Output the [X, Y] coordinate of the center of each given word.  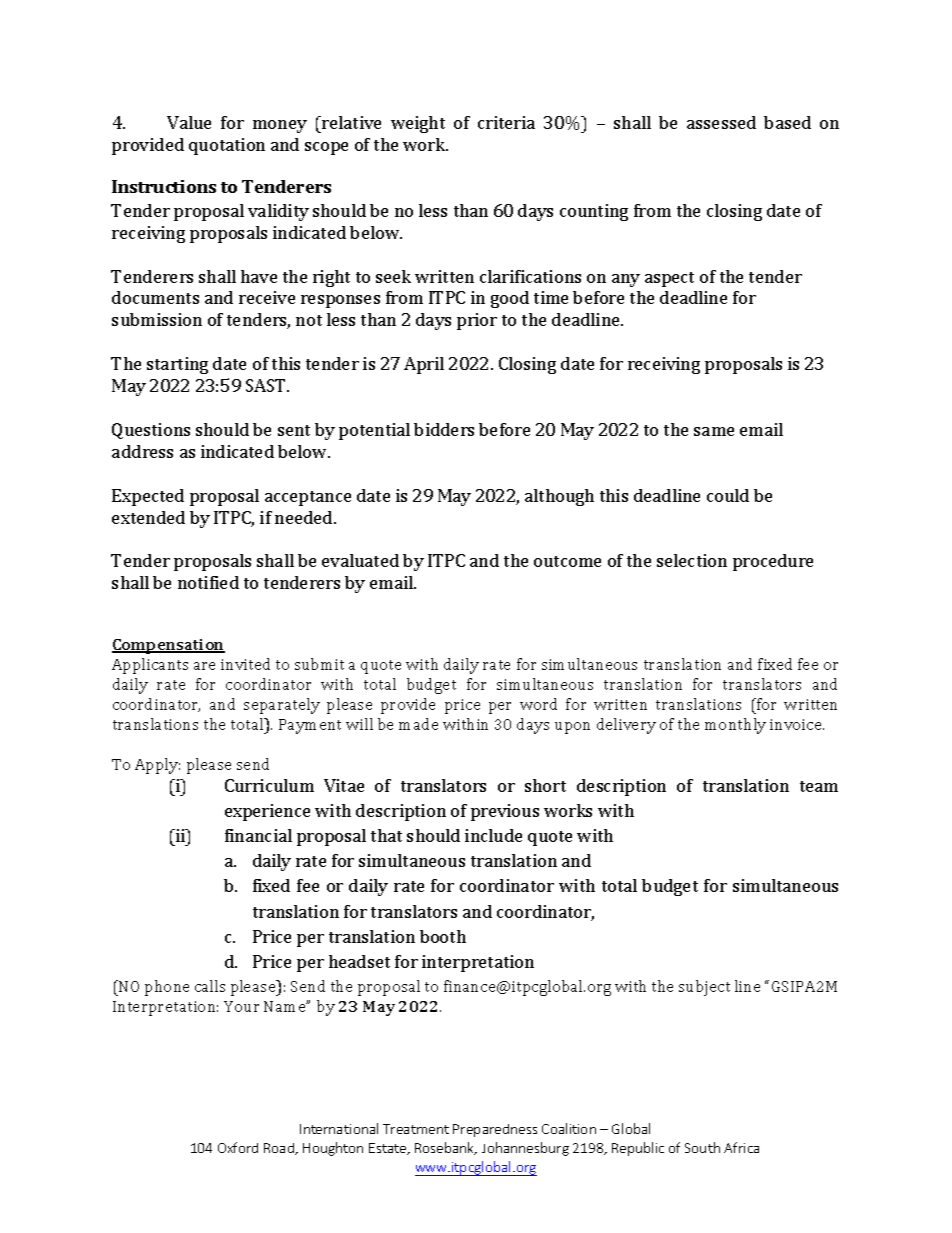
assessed [721, 122]
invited [245, 664]
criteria [506, 122]
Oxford [238, 1147]
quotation [227, 146]
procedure [773, 562]
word [538, 704]
